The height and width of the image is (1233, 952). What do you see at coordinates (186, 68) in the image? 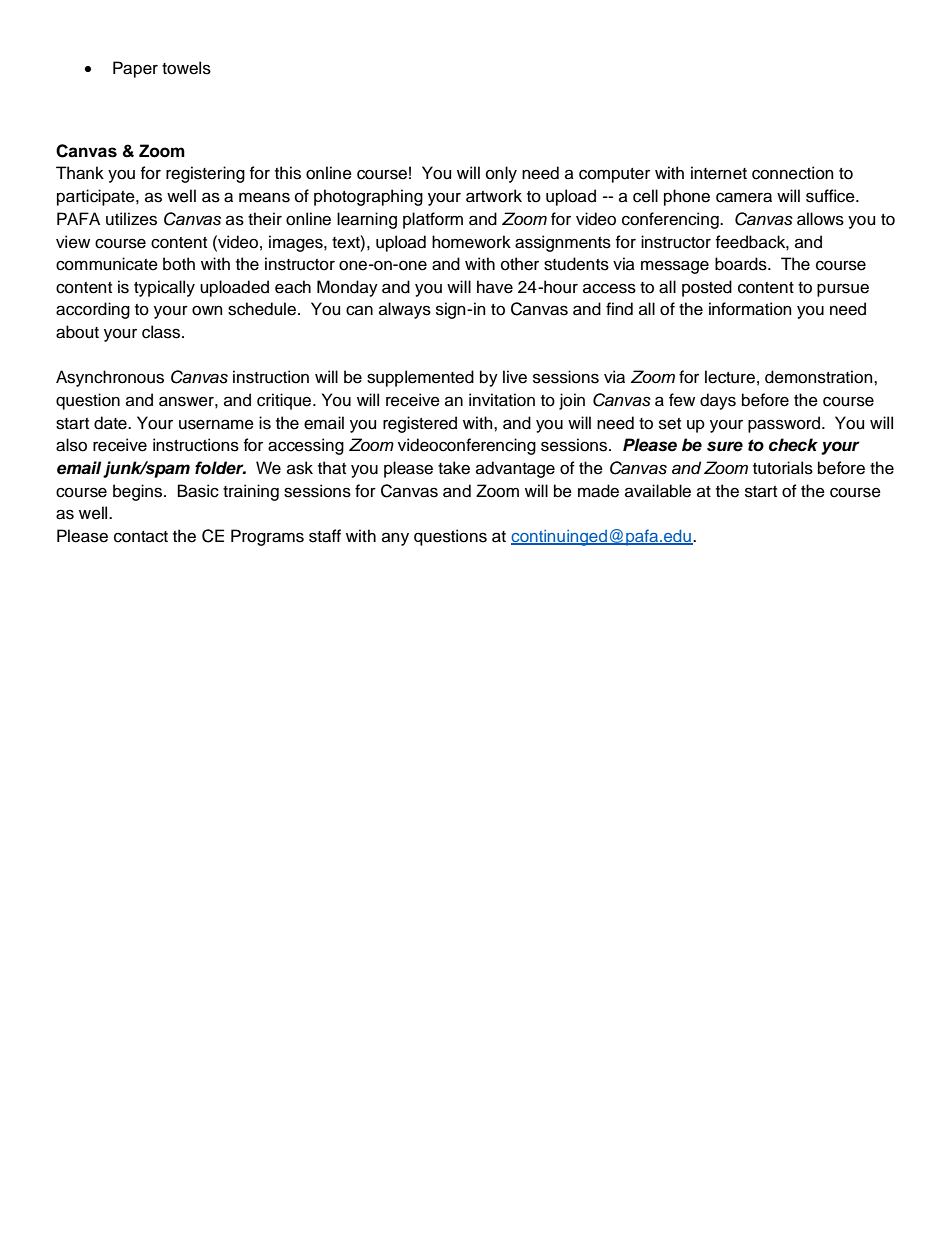
I see `towels` at bounding box center [186, 68].
